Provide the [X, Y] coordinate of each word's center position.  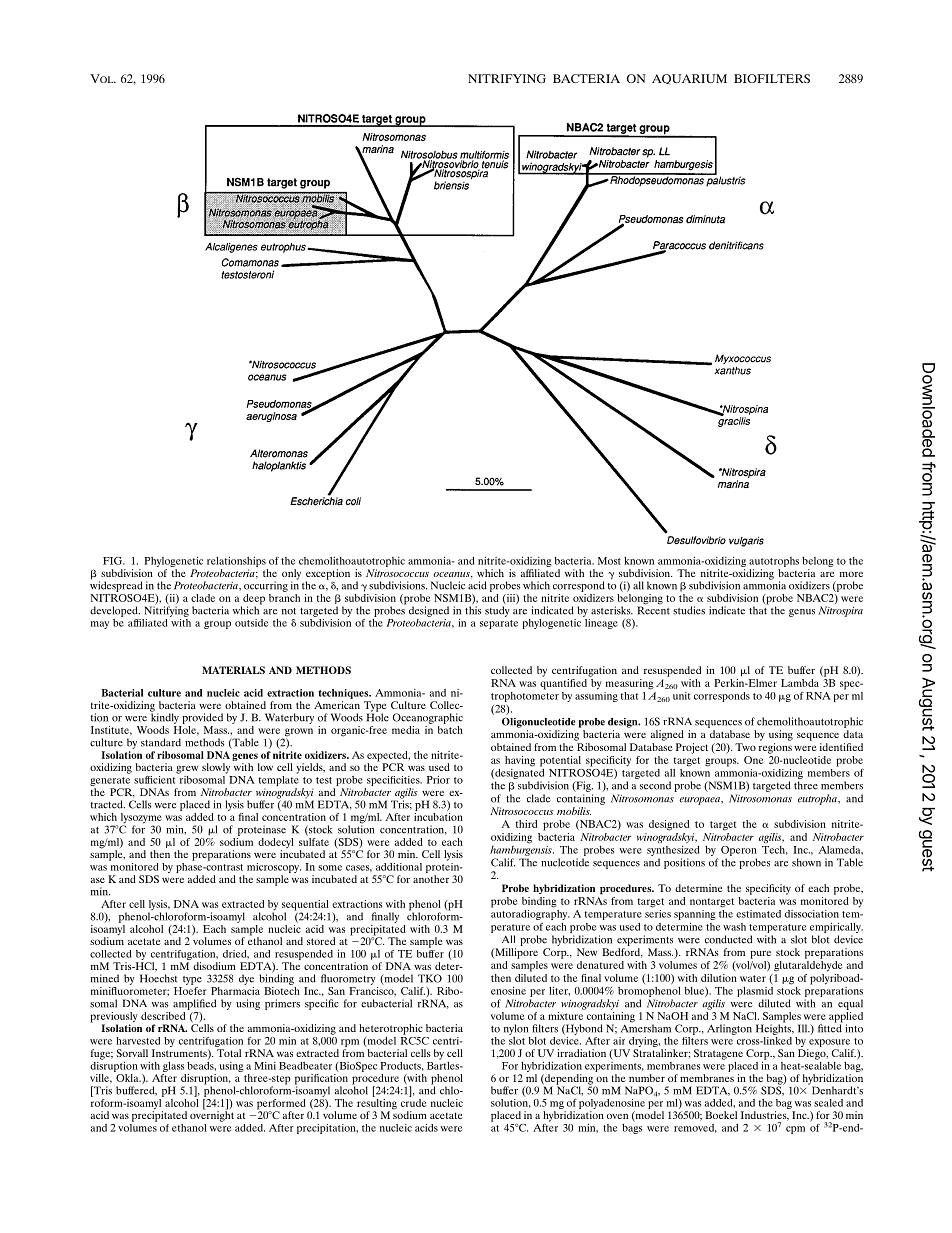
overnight [212, 1115]
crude [413, 1101]
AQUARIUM [689, 79]
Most [609, 561]
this [473, 610]
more [851, 574]
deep [253, 600]
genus [802, 613]
